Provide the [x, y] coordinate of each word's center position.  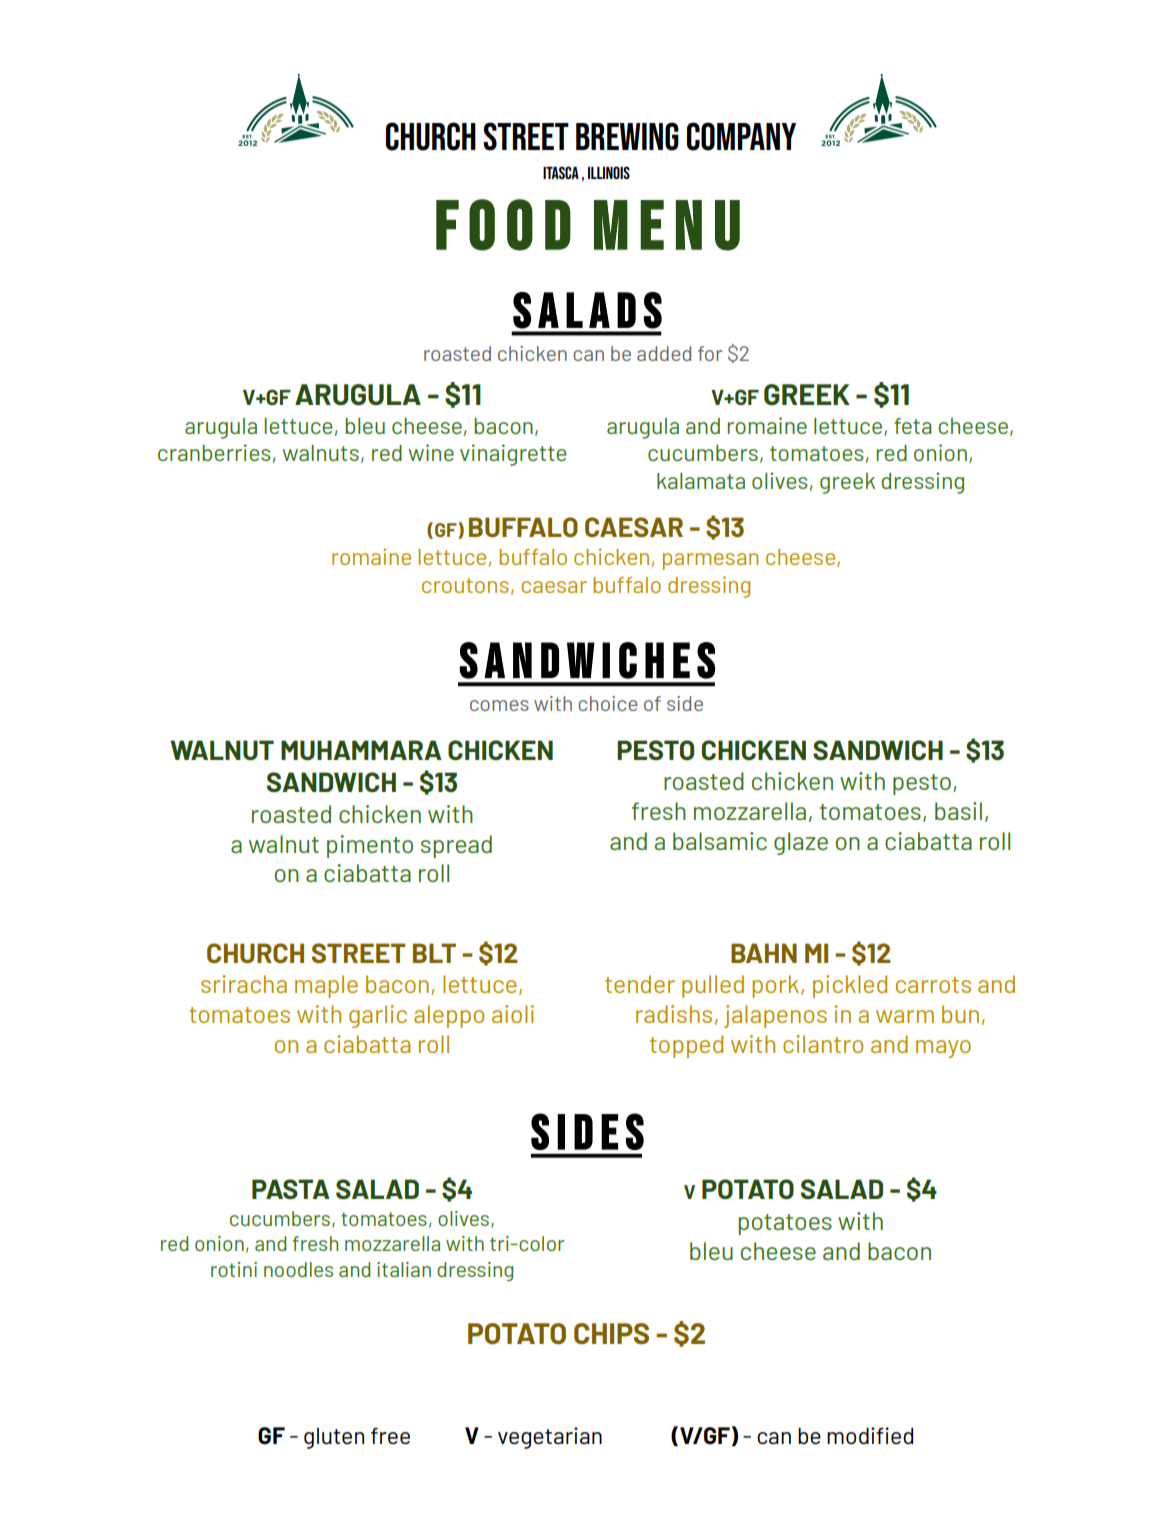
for [710, 353]
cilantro [823, 1044]
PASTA [291, 1189]
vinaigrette [513, 455]
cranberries [214, 452]
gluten [334, 1438]
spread [456, 846]
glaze [801, 843]
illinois [609, 172]
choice [608, 703]
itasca [561, 172]
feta [913, 426]
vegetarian [550, 1438]
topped [686, 1046]
